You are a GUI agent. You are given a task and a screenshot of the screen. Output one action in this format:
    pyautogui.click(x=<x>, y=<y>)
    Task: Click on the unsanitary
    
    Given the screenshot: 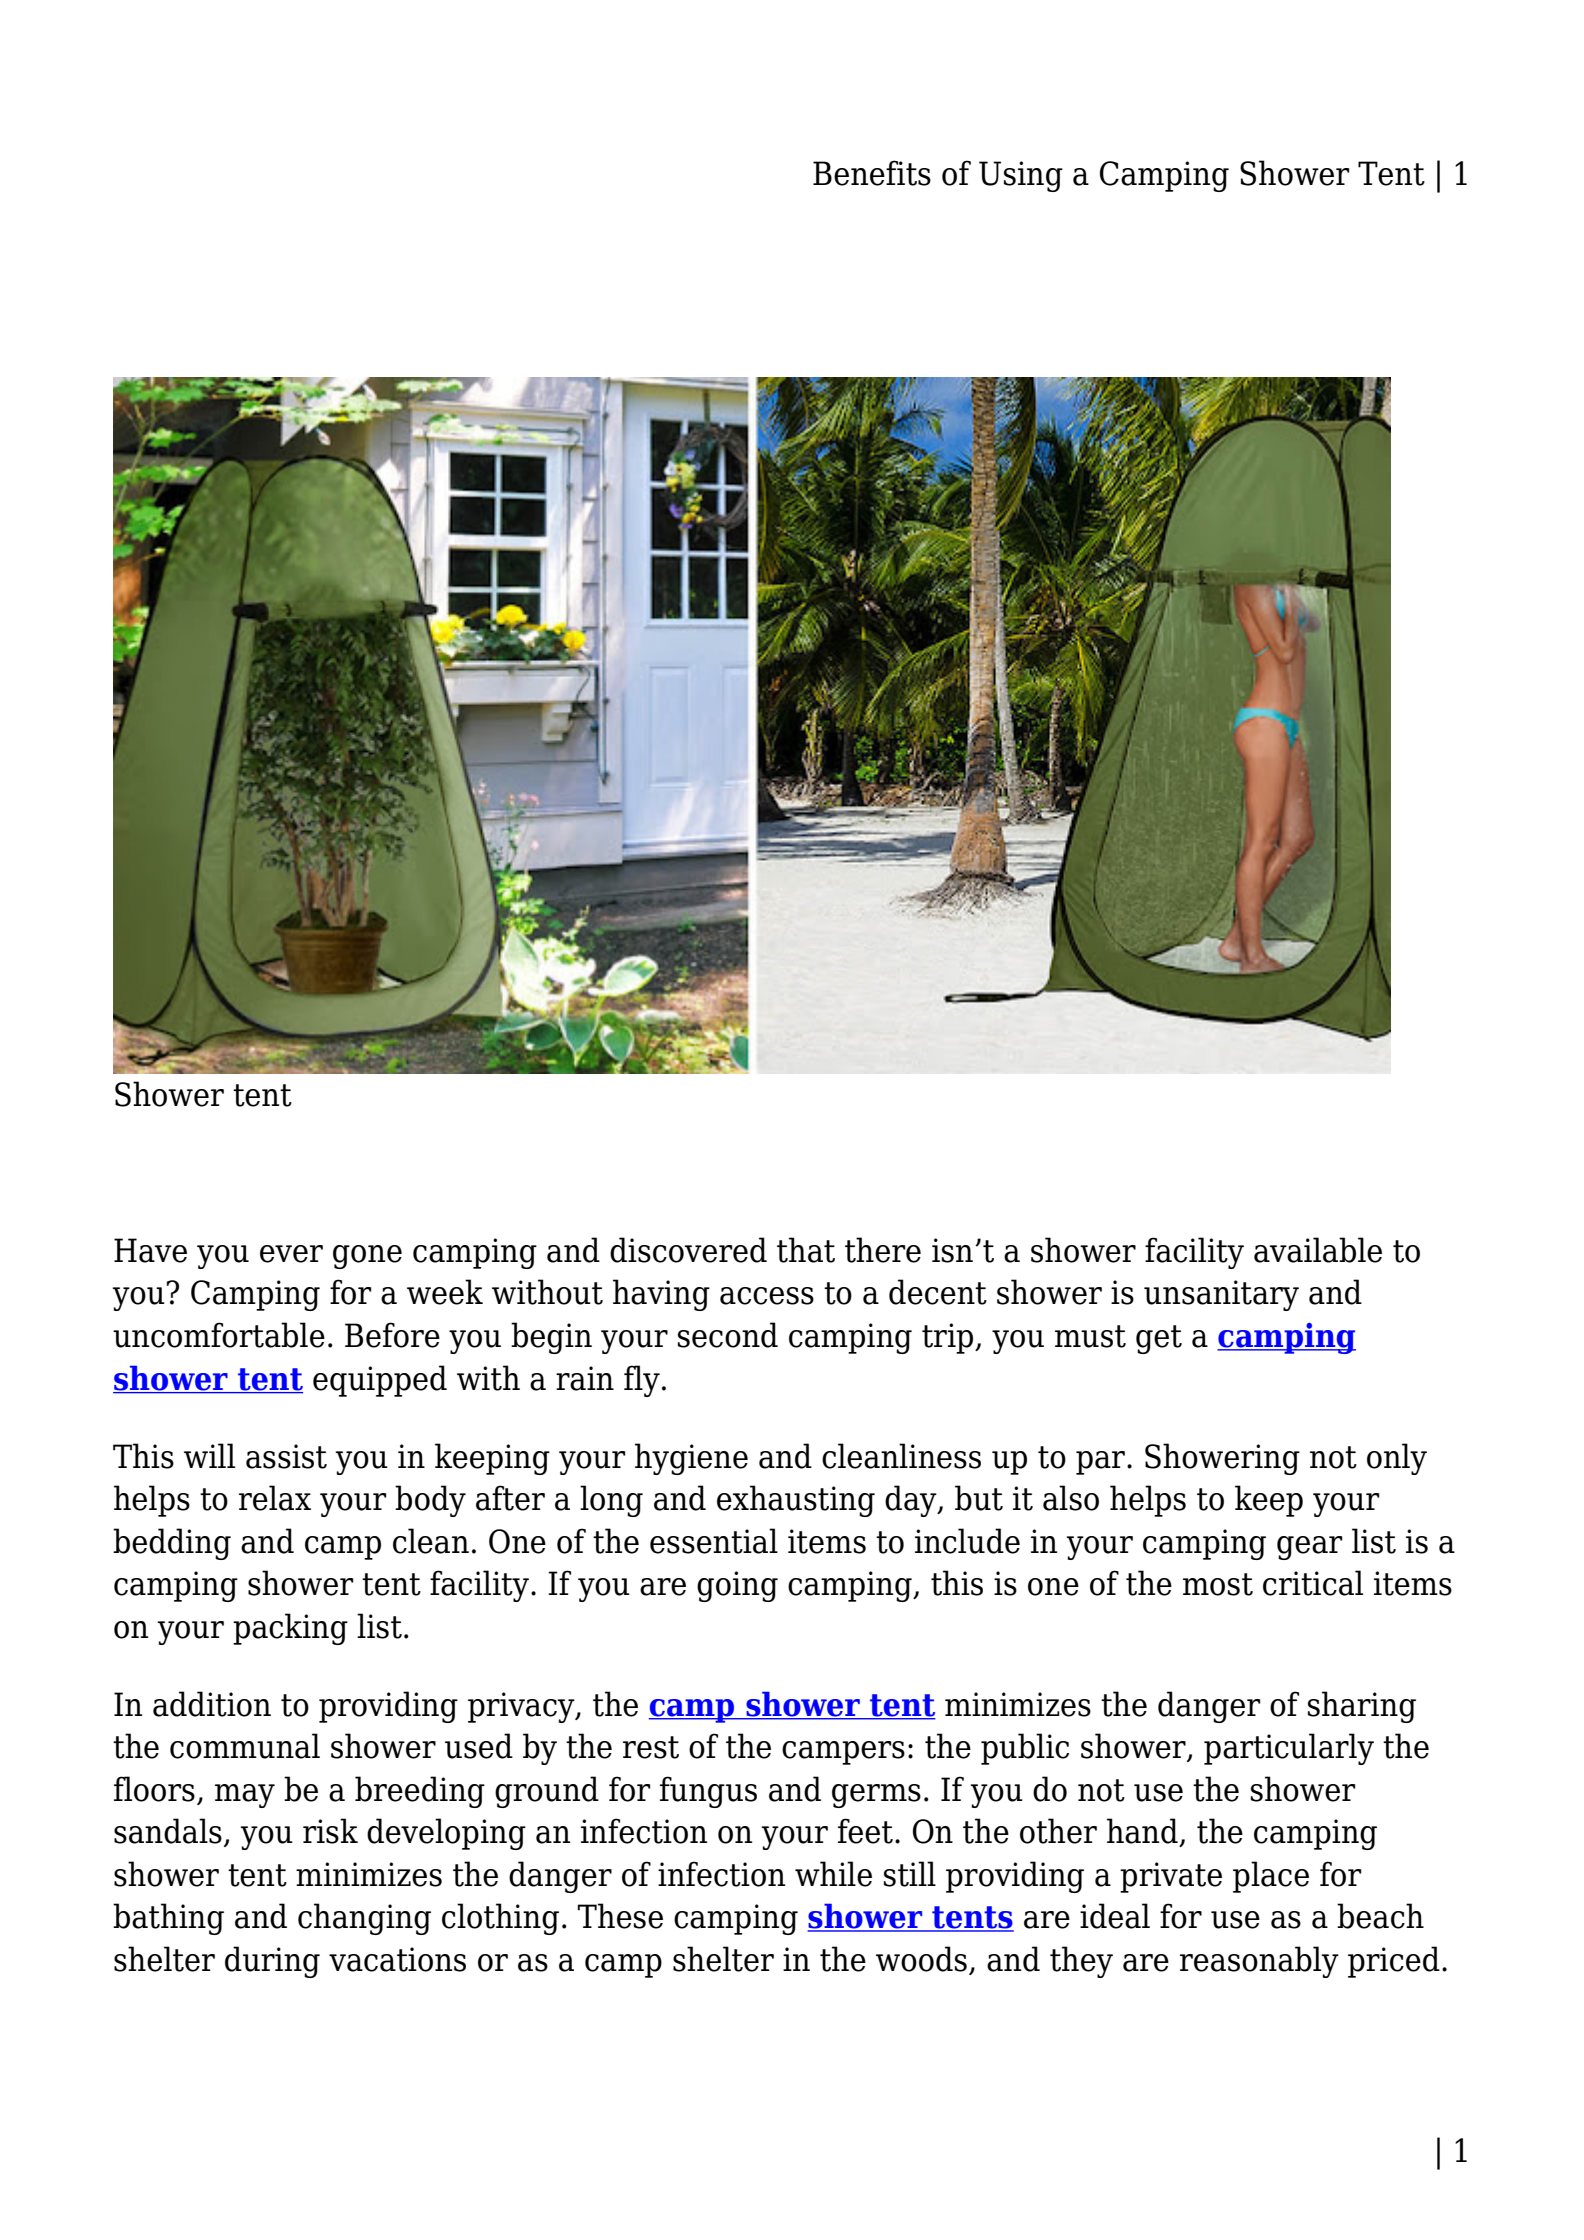 What is the action you would take?
    pyautogui.click(x=1221, y=1295)
